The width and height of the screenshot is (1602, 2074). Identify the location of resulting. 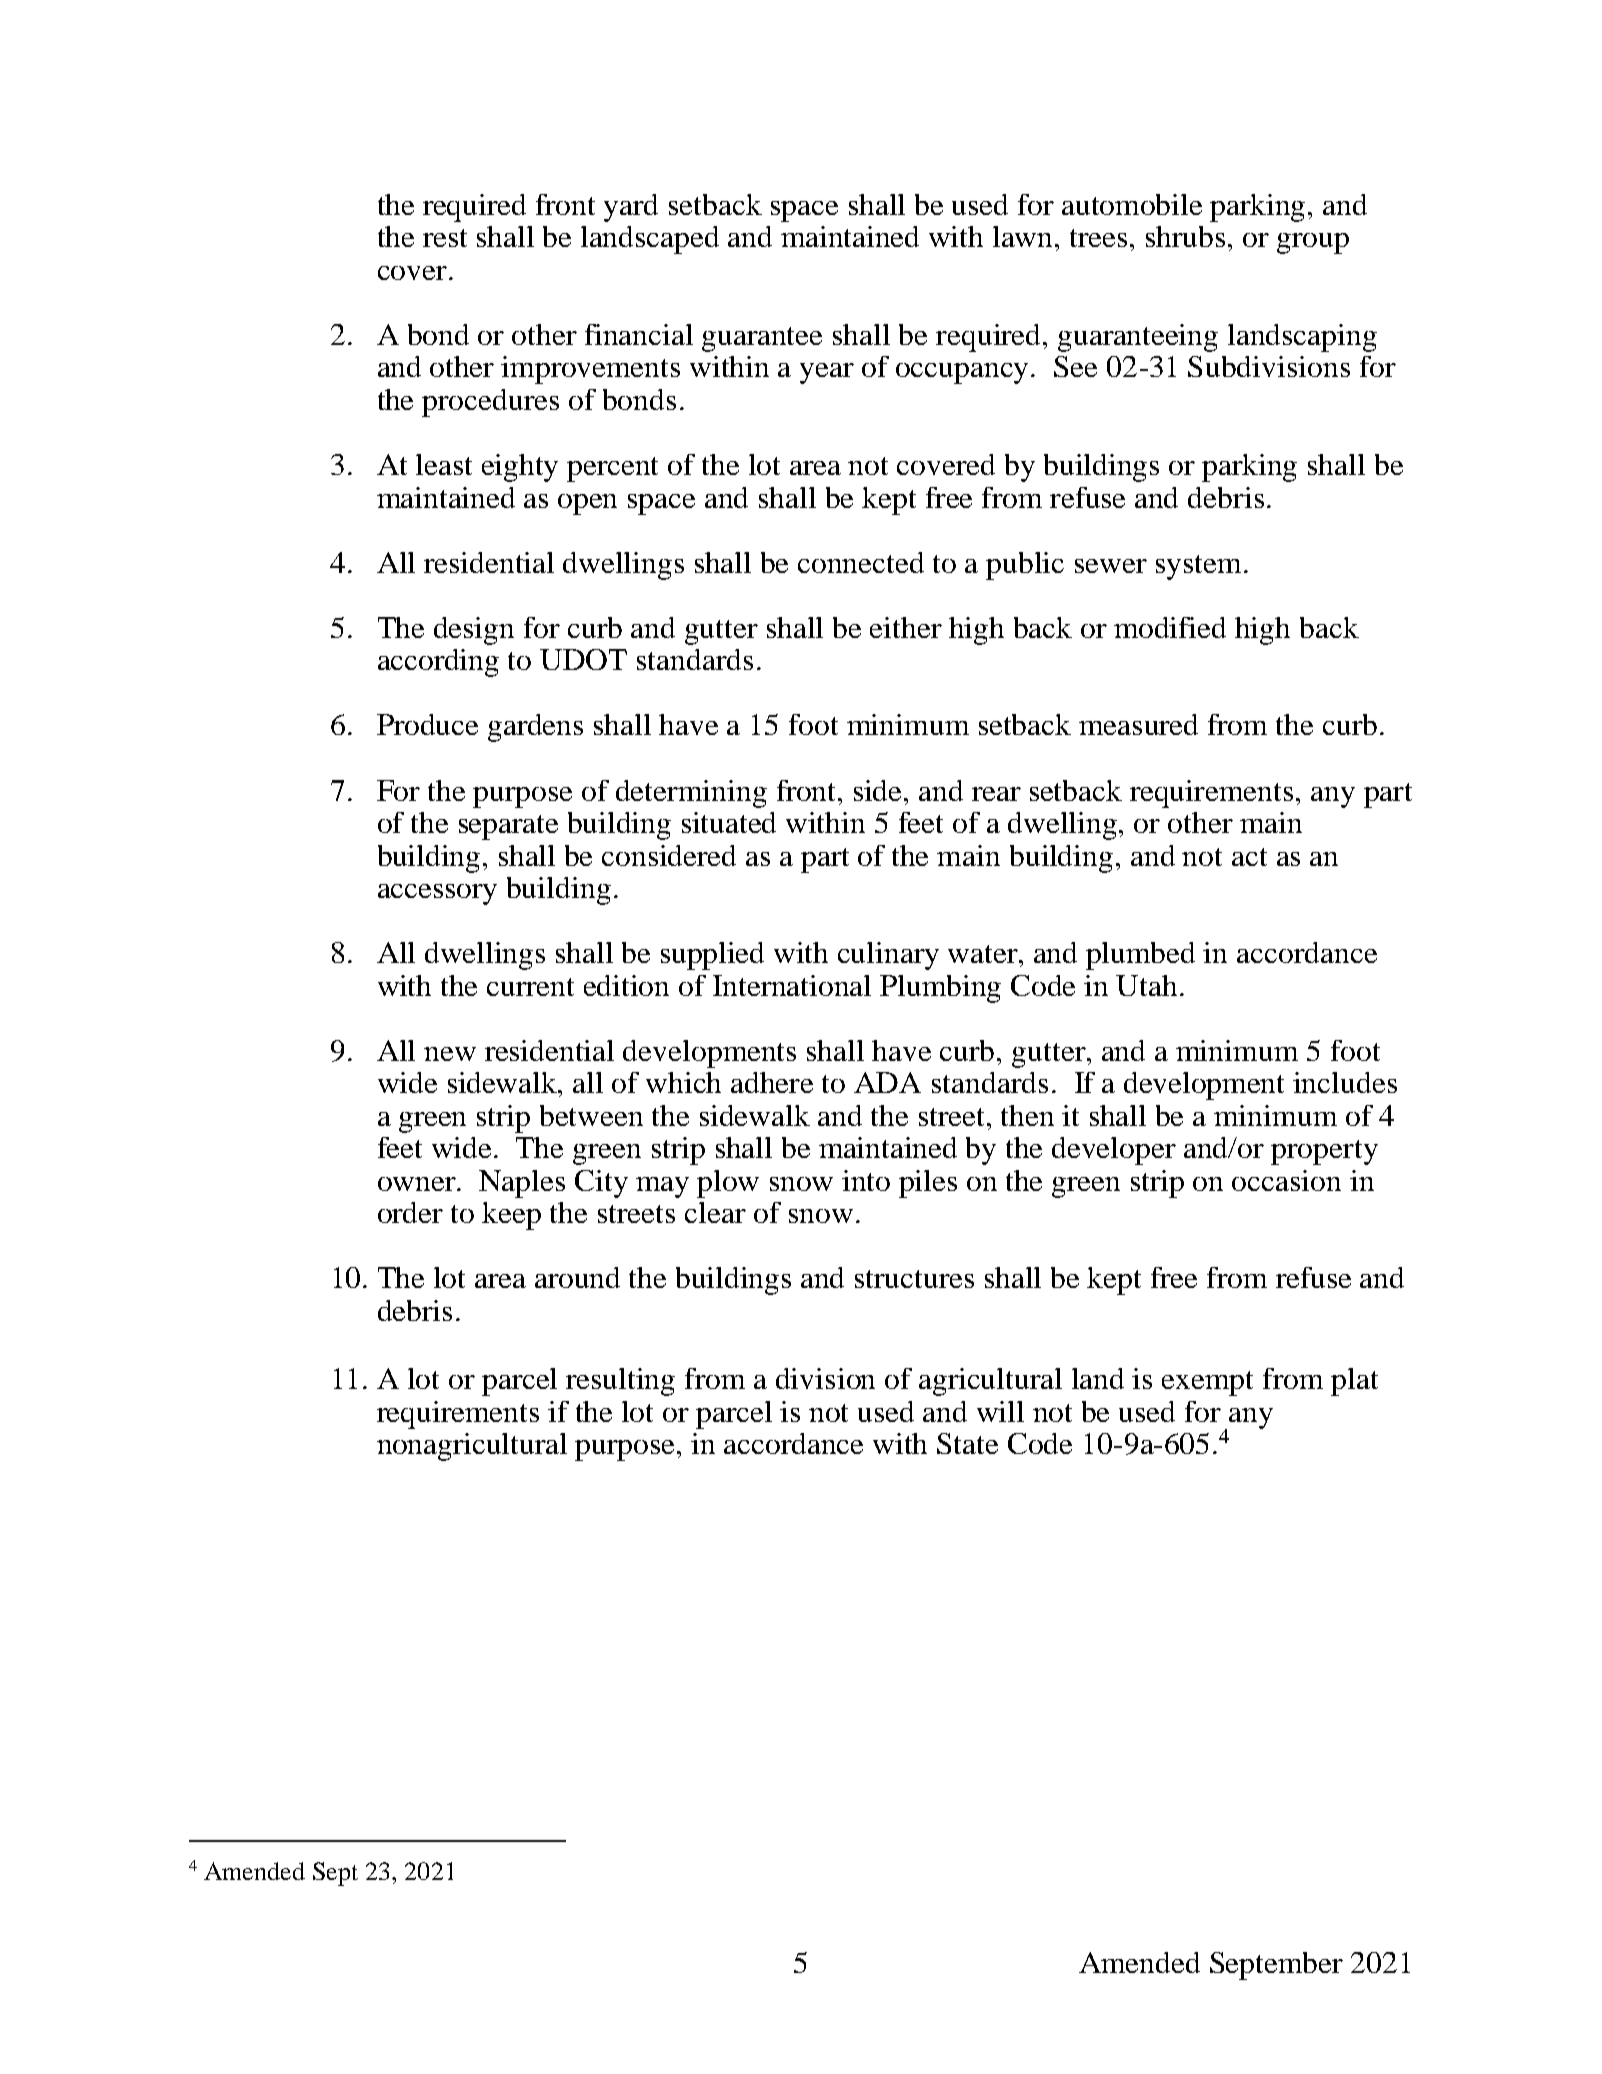
(620, 1382).
